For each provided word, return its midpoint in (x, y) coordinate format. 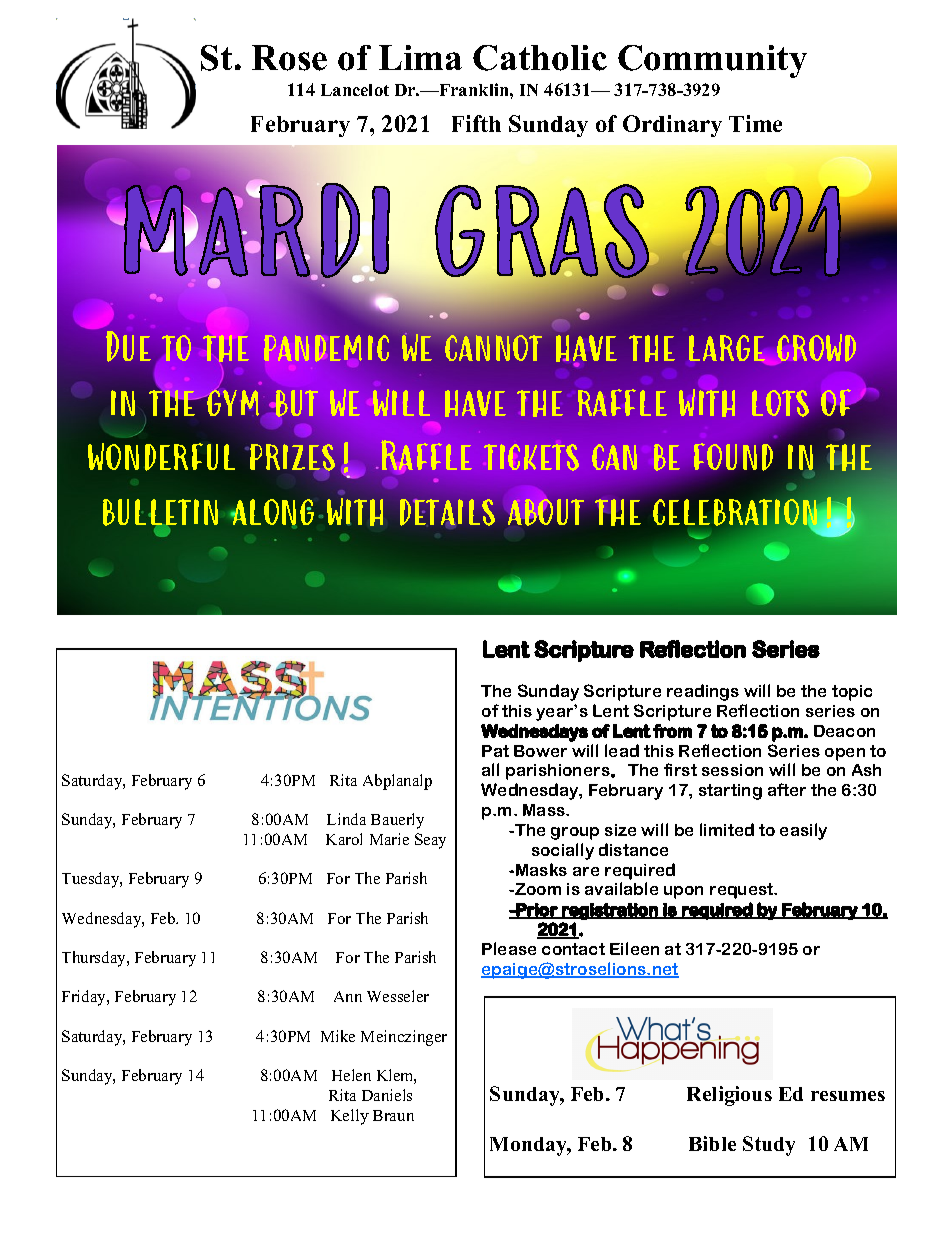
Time (755, 123)
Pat (495, 751)
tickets (531, 457)
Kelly (350, 1117)
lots (781, 404)
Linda (346, 819)
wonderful (161, 457)
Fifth (476, 123)
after (787, 789)
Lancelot (355, 90)
